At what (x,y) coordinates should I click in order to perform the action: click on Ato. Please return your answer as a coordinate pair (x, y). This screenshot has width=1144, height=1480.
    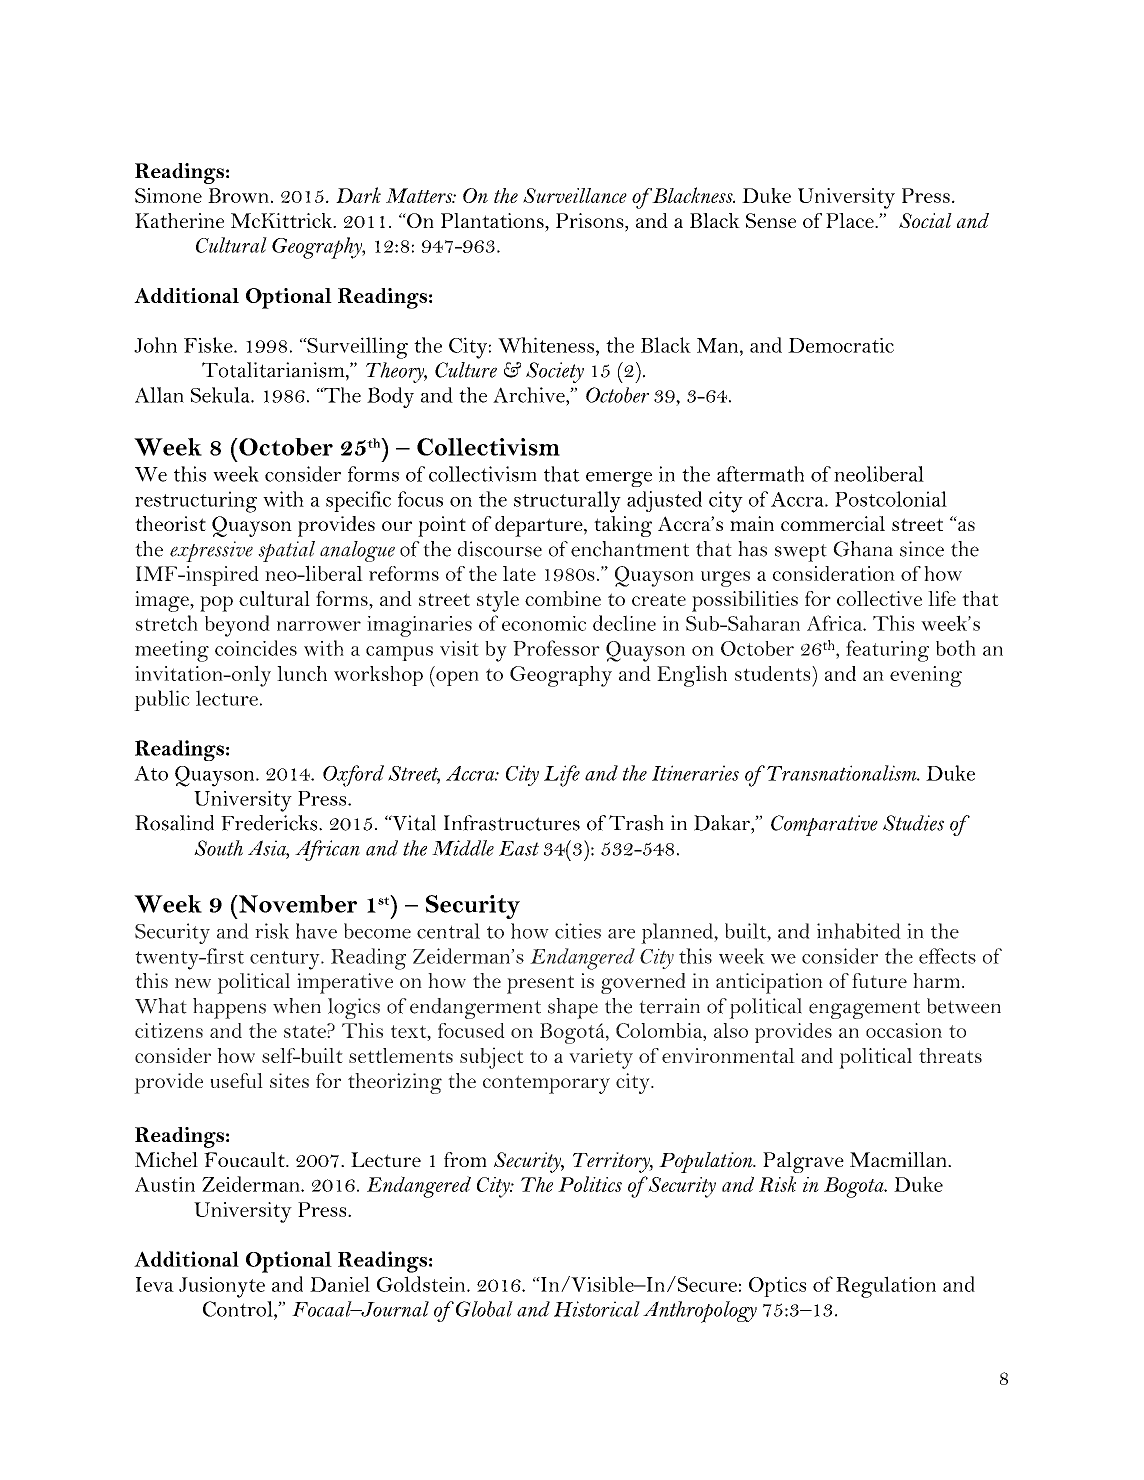
    Looking at the image, I should click on (151, 773).
